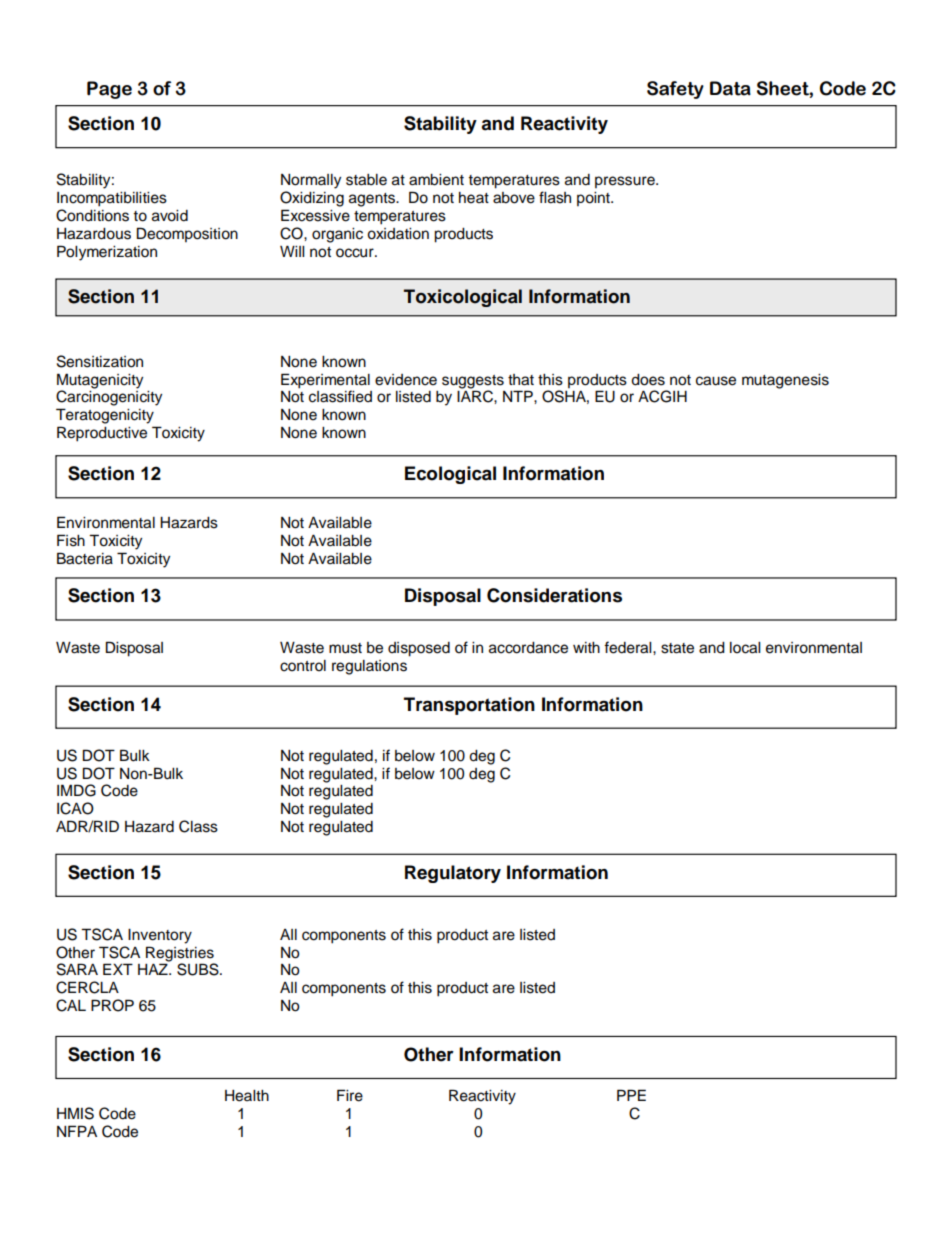 The width and height of the screenshot is (952, 1233). I want to click on ICAO, so click(75, 808).
